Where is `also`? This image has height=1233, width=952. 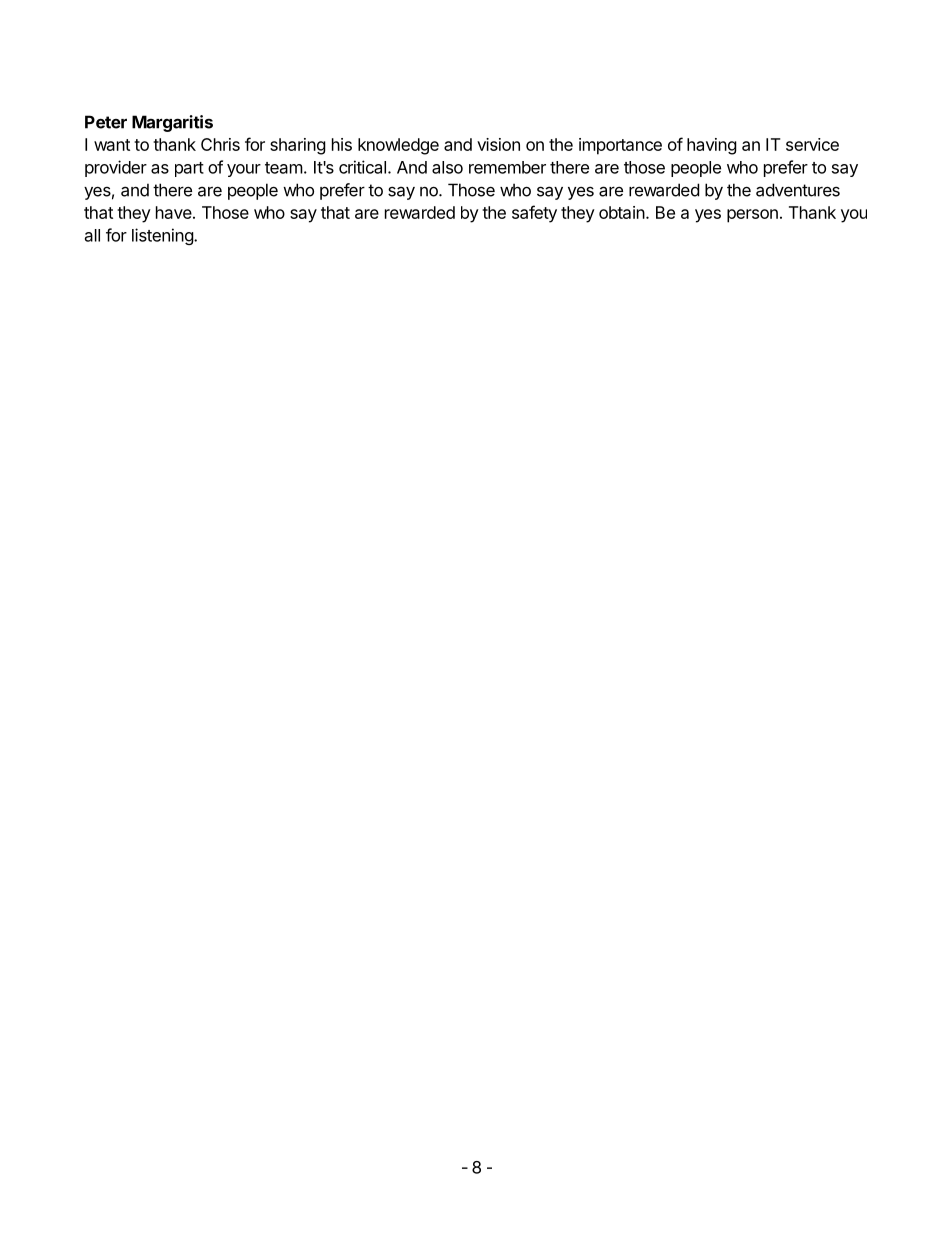
also is located at coordinates (447, 167).
